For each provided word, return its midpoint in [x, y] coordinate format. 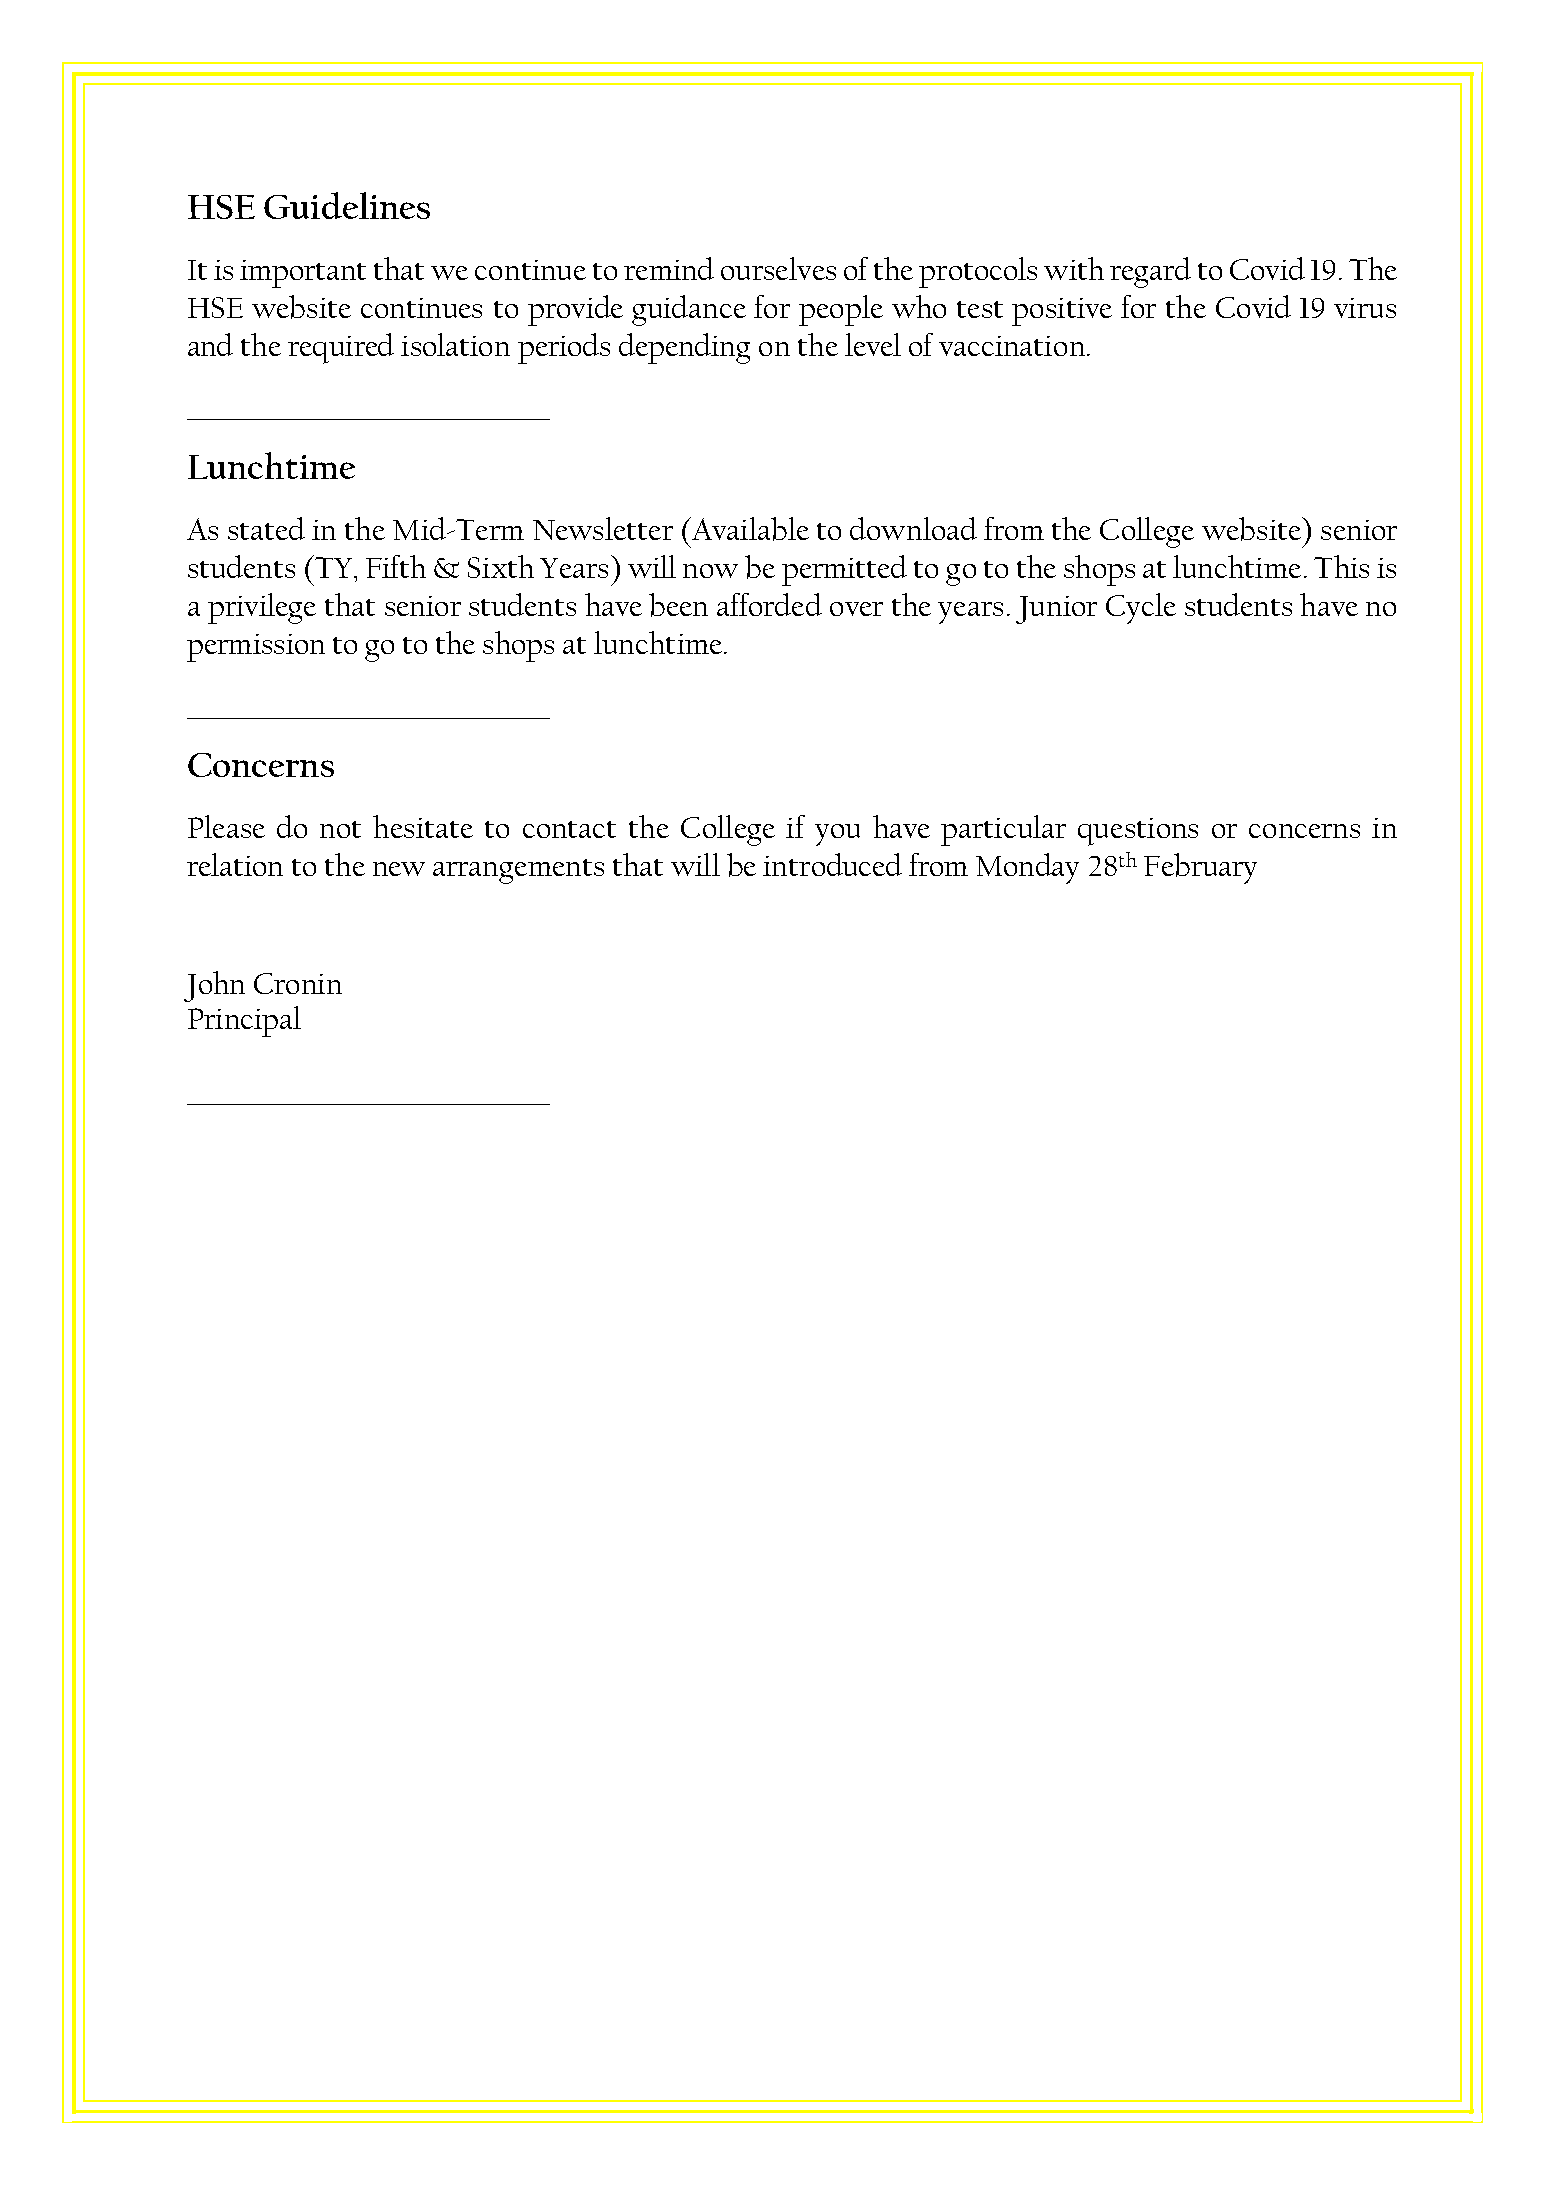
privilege [262, 608]
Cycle [1141, 608]
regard [1150, 272]
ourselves [778, 268]
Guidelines [347, 205]
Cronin [298, 983]
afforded [769, 604]
